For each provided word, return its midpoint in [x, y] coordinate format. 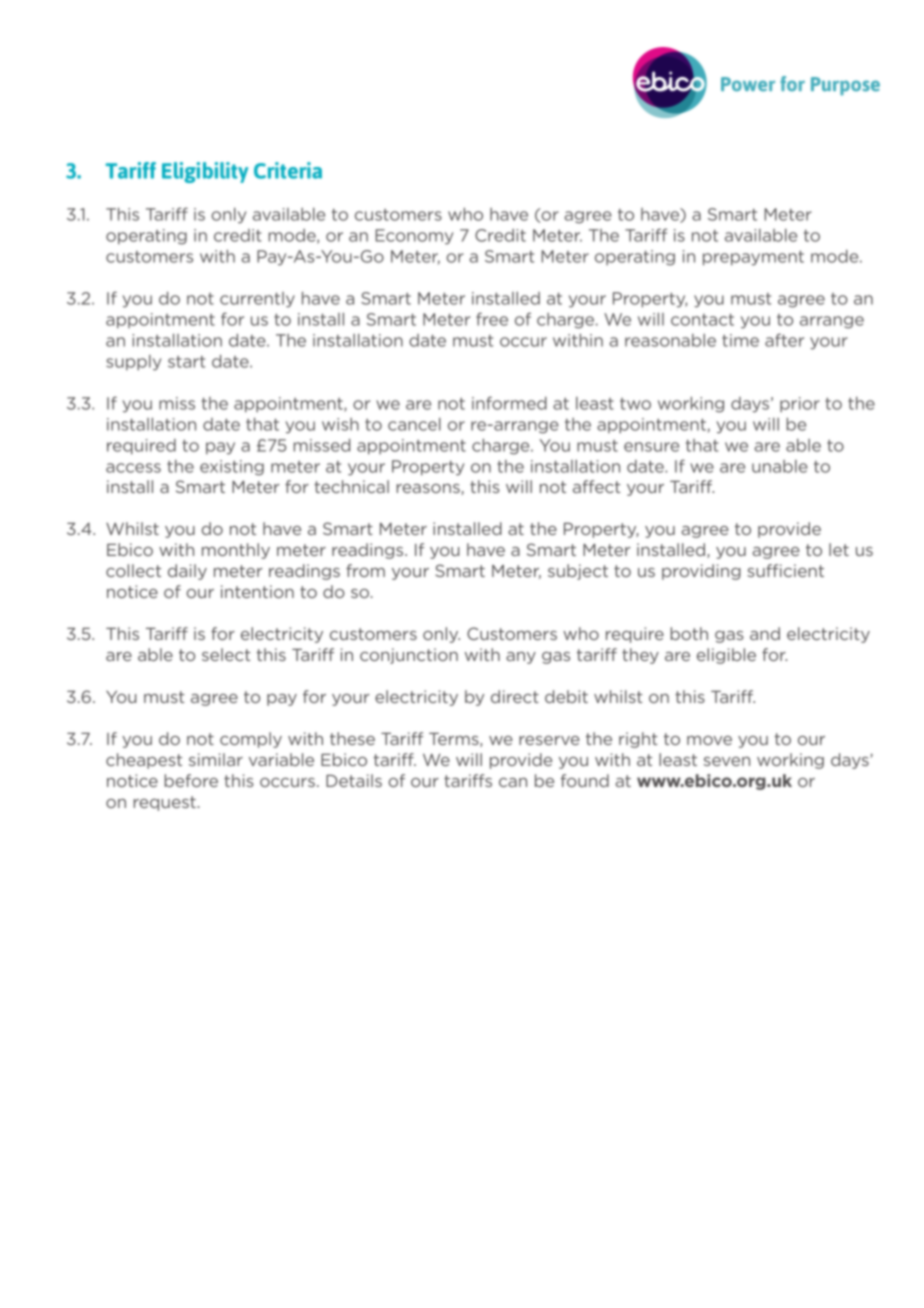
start [186, 362]
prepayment [753, 258]
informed [509, 403]
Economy [414, 237]
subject [578, 572]
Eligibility [205, 172]
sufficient [785, 570]
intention [257, 591]
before [191, 780]
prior [800, 404]
